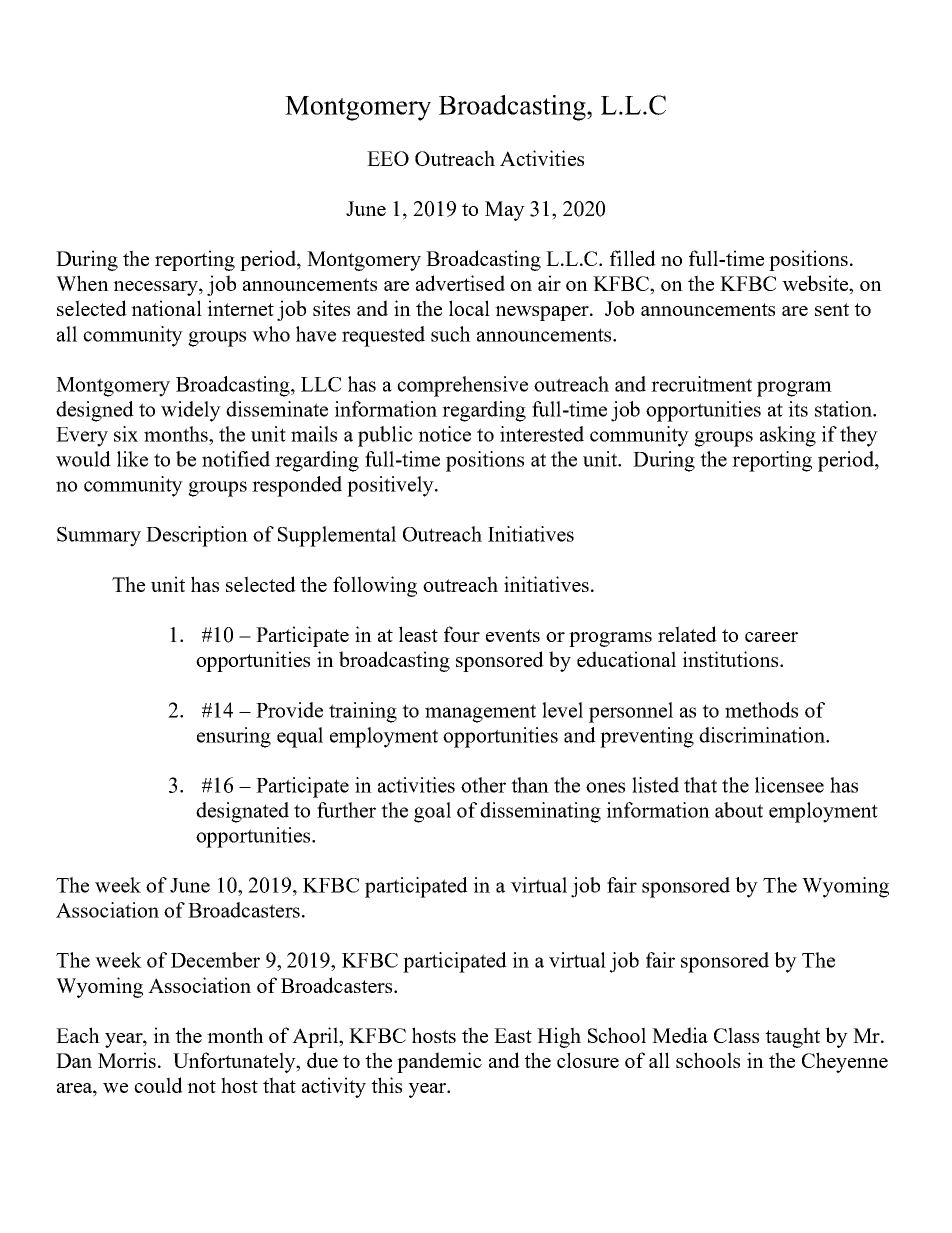  Describe the element at coordinates (432, 812) in the image. I see `goal` at that location.
